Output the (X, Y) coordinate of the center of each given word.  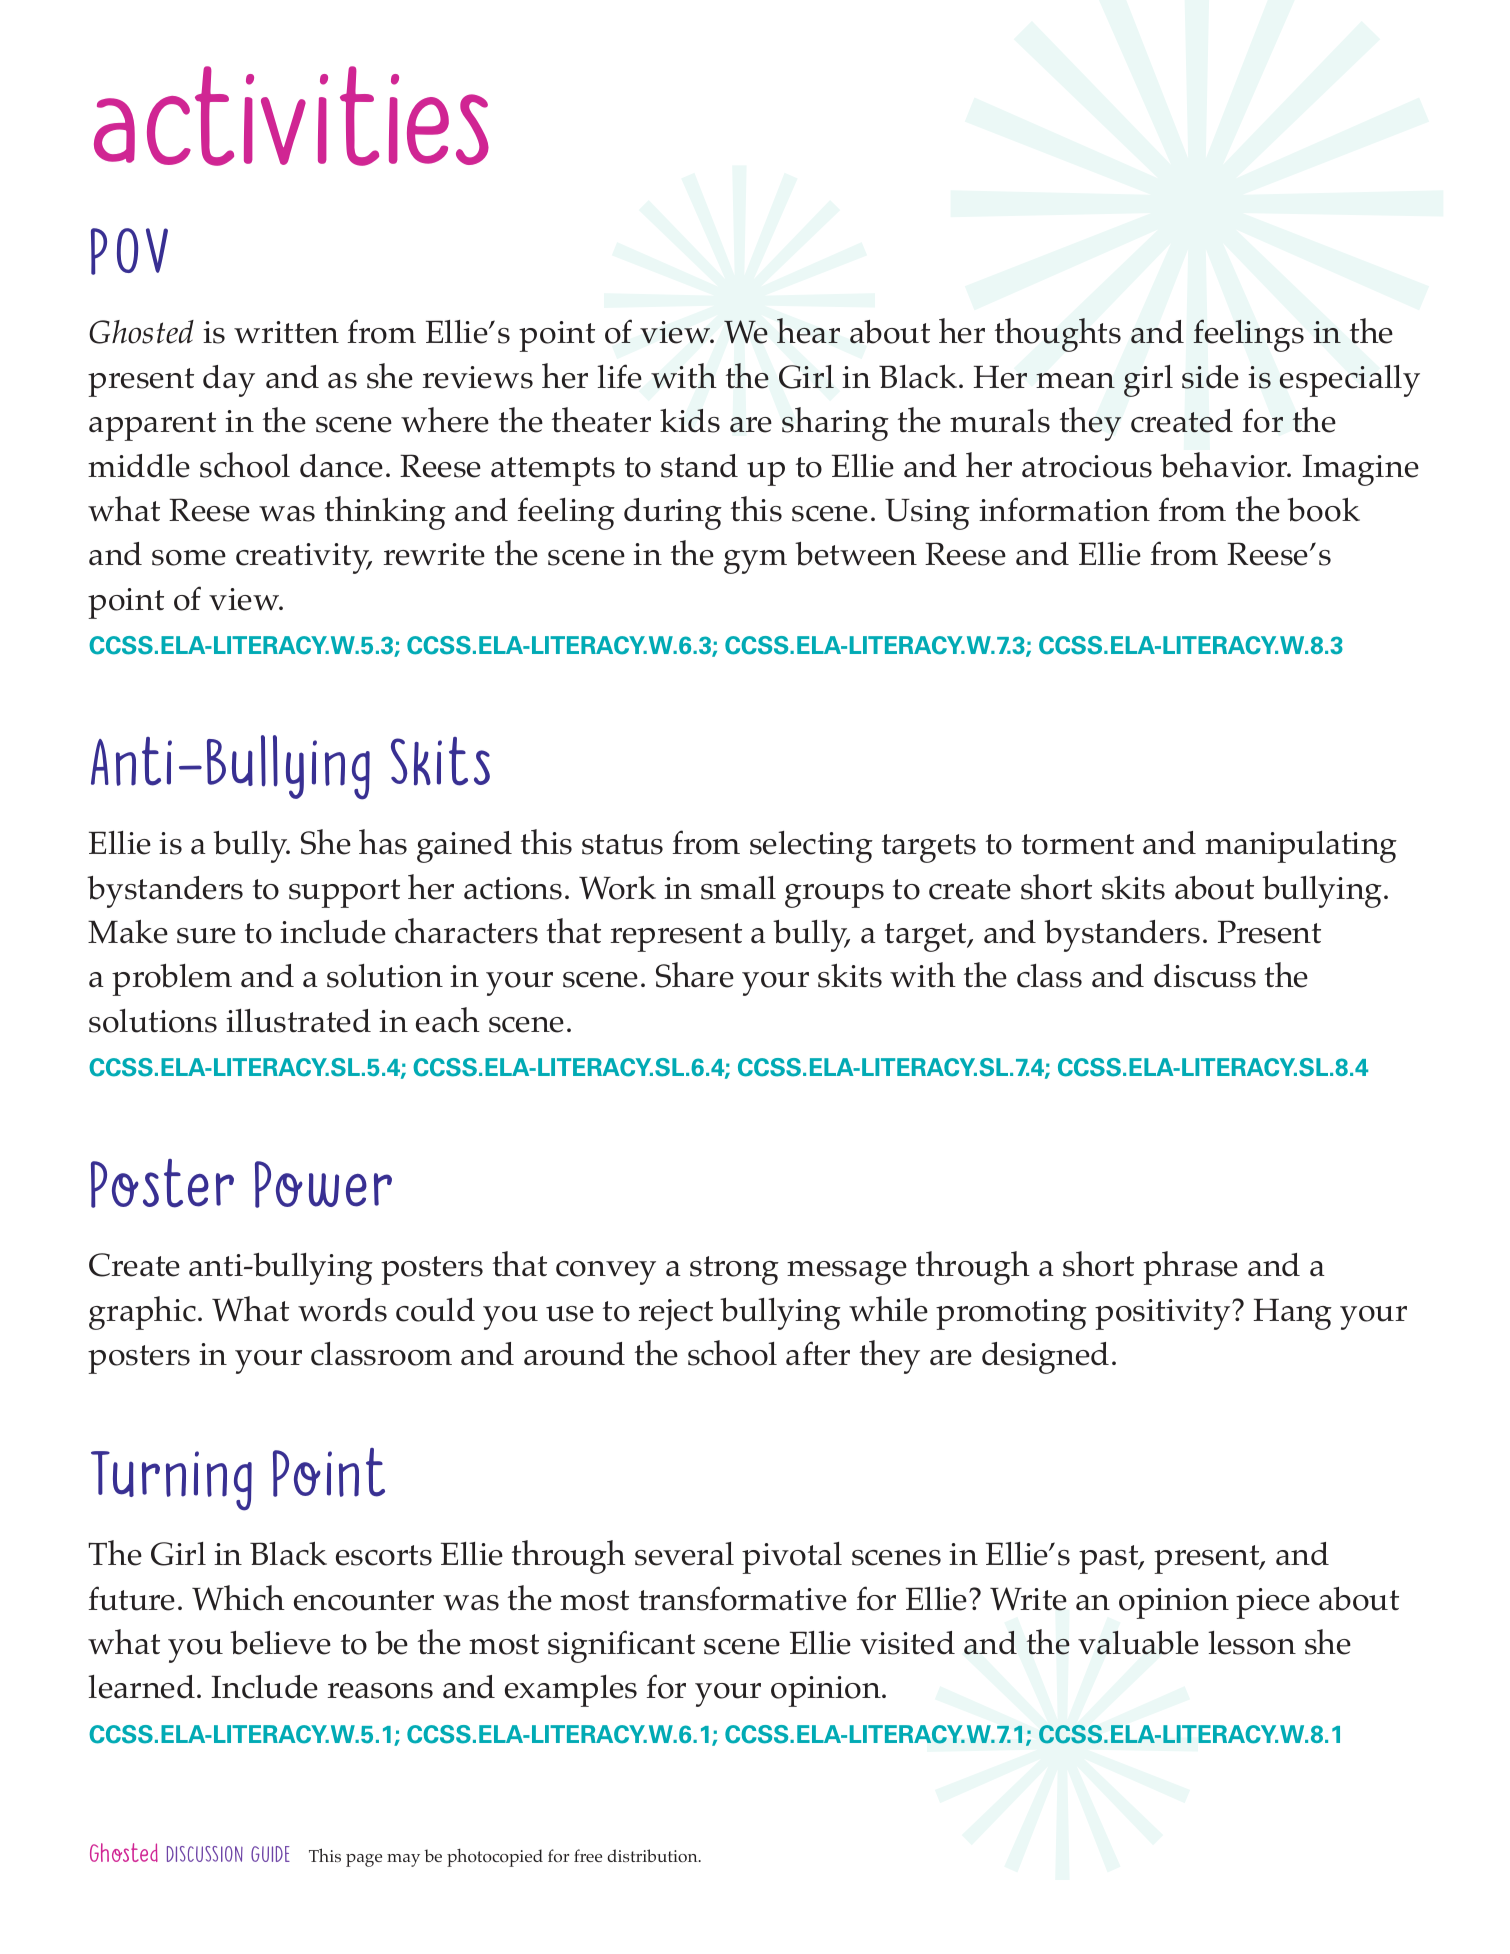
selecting (811, 847)
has (383, 842)
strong (734, 1270)
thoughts (1058, 335)
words (342, 1310)
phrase (1190, 1268)
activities (291, 116)
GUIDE (270, 1854)
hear (808, 331)
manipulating (1301, 847)
